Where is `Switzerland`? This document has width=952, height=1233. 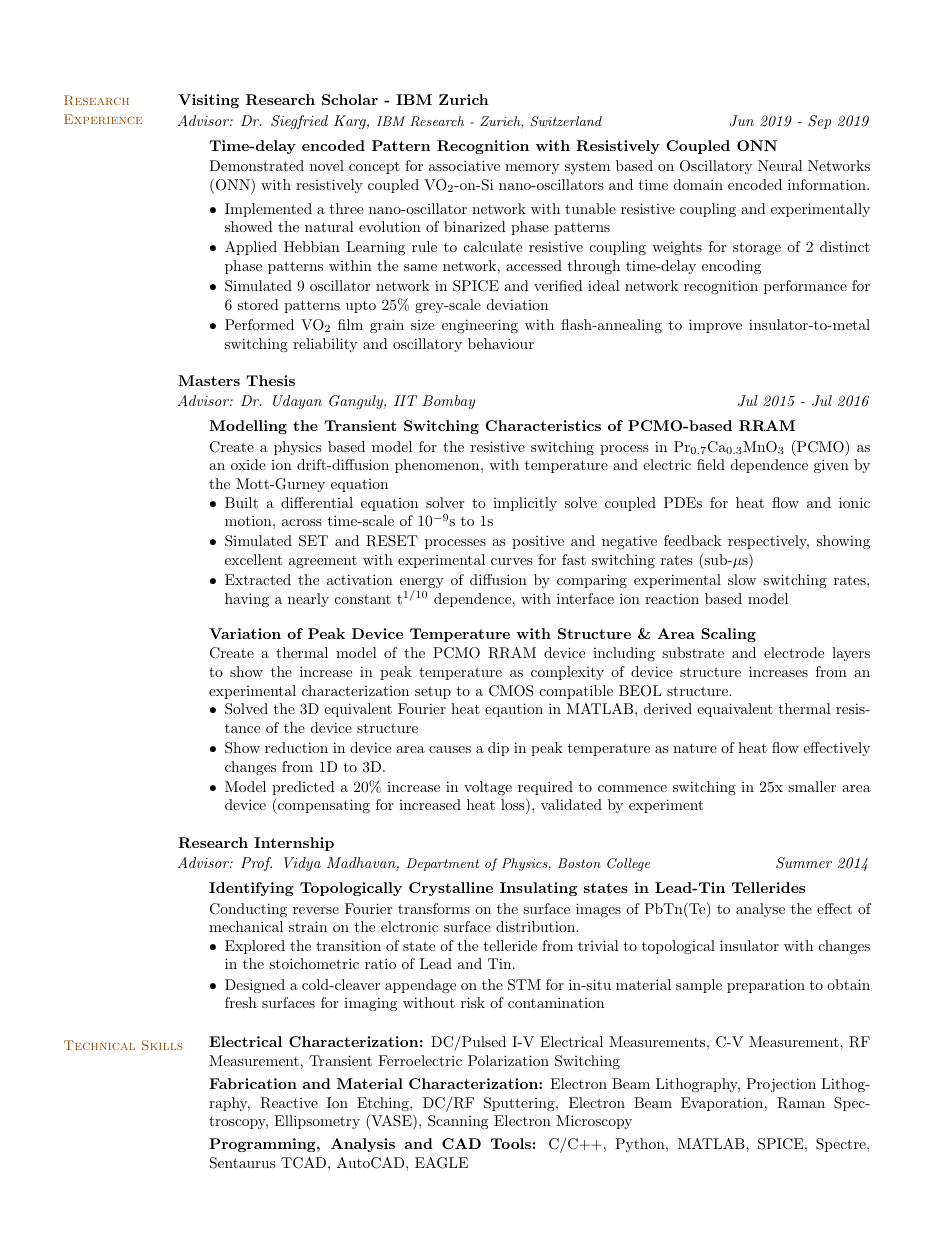
Switzerland is located at coordinates (566, 121).
